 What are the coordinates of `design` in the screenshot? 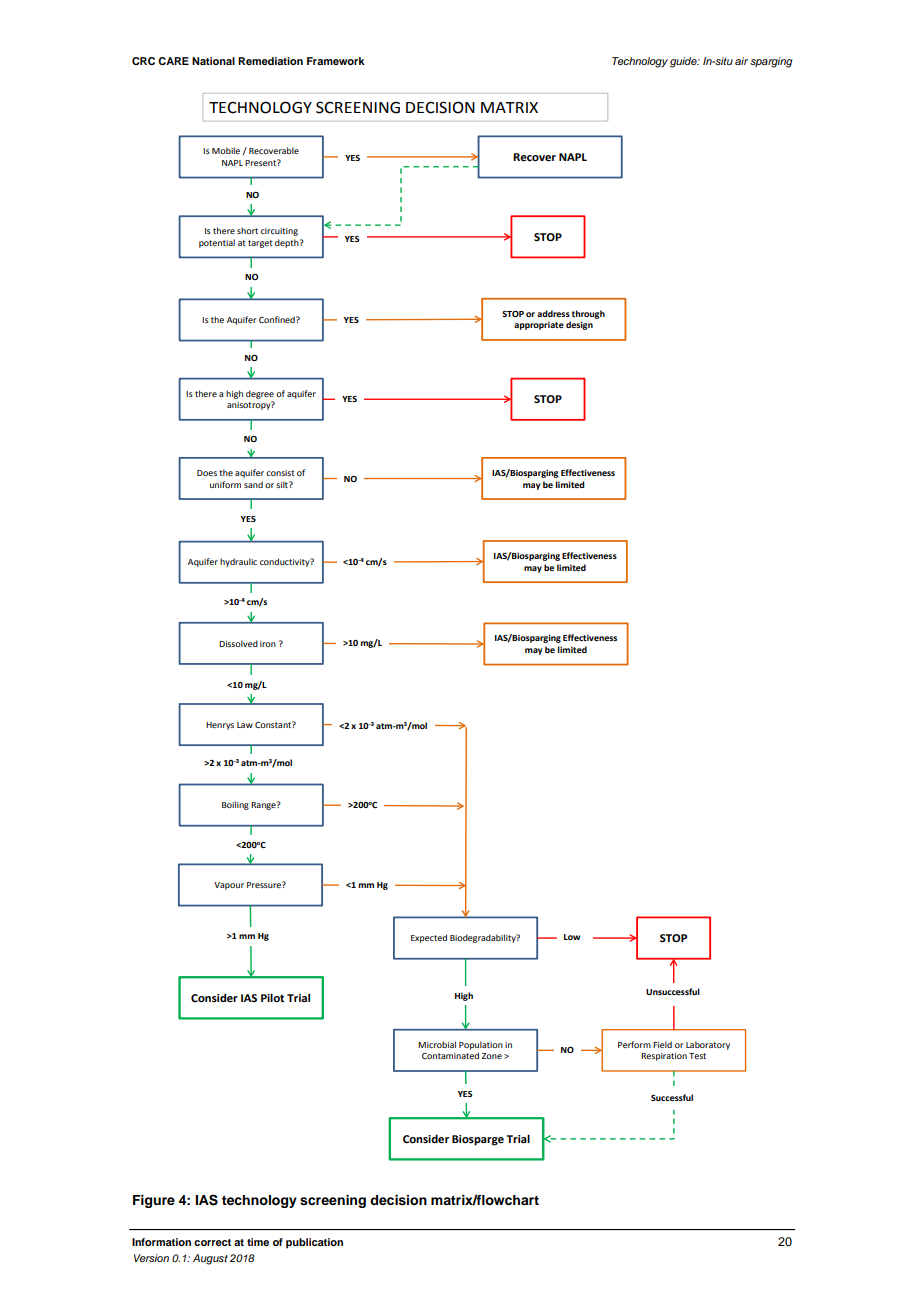 It's located at (579, 325).
